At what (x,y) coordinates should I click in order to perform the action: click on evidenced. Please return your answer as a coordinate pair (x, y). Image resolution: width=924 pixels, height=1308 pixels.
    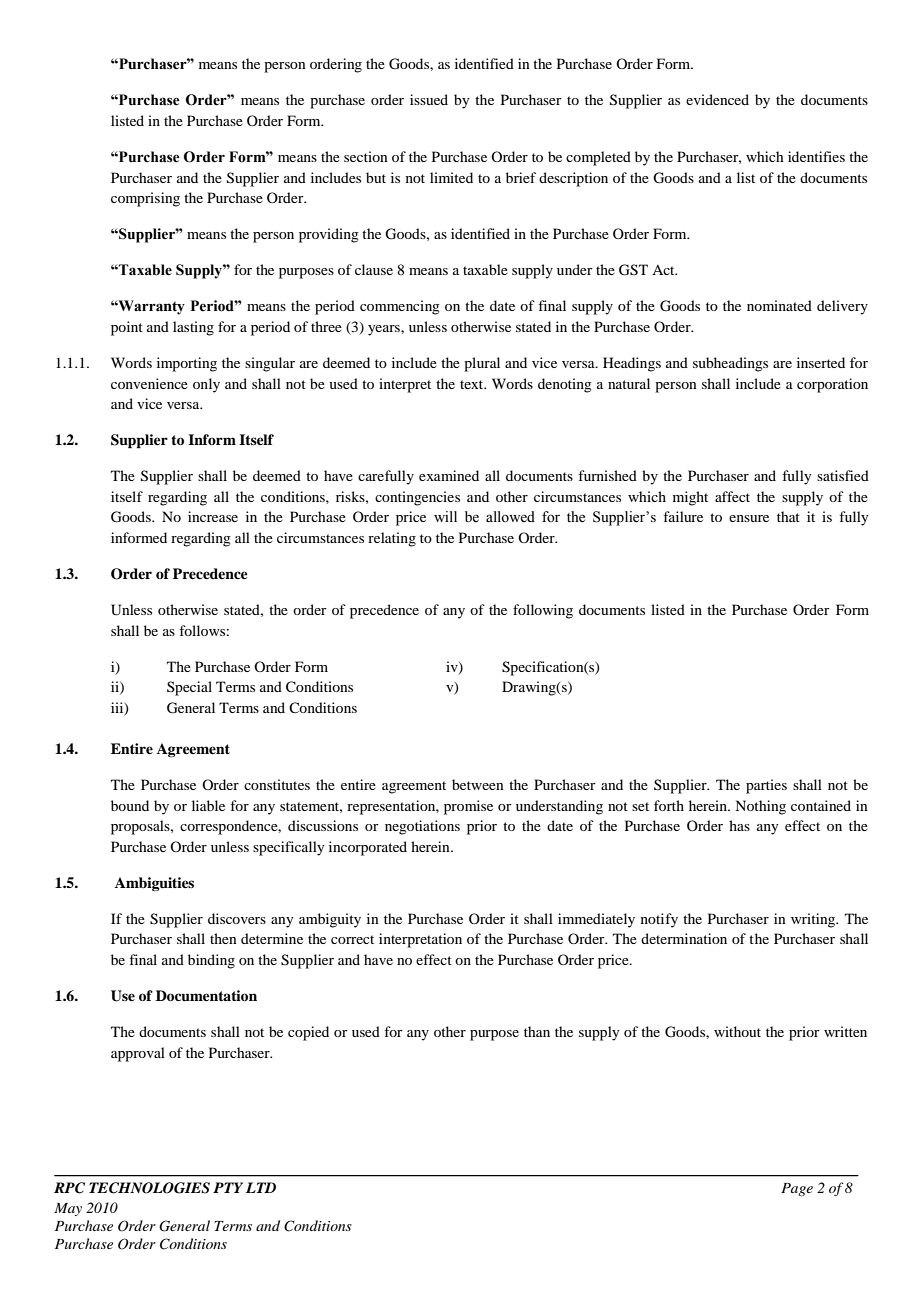
    Looking at the image, I should click on (717, 99).
